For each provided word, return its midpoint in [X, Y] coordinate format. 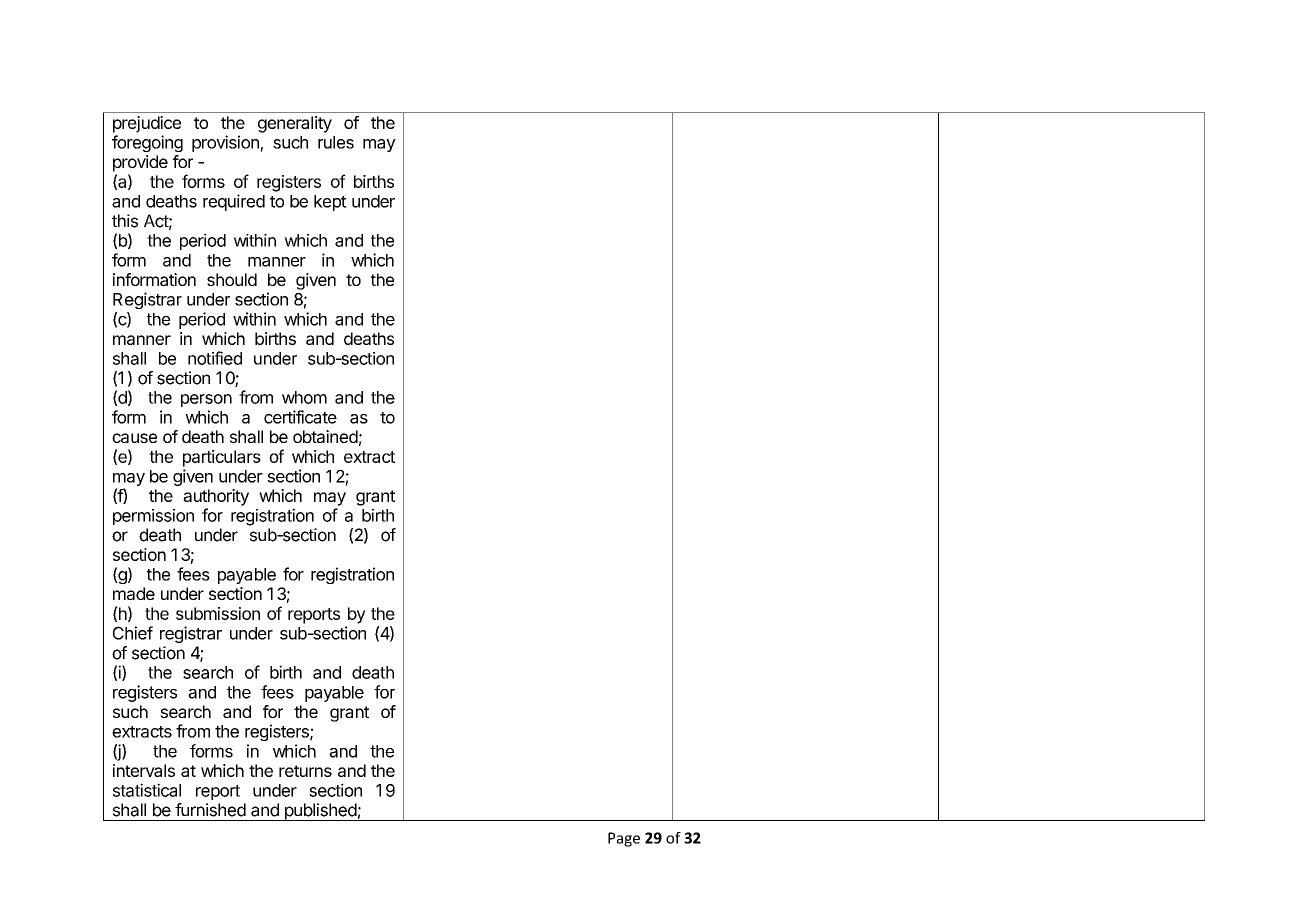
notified [215, 358]
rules [336, 142]
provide [140, 163]
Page [624, 839]
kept [330, 203]
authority [216, 497]
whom [304, 397]
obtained [325, 436]
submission [218, 613]
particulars [222, 458]
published [320, 812]
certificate [300, 417]
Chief [133, 633]
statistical [147, 790]
